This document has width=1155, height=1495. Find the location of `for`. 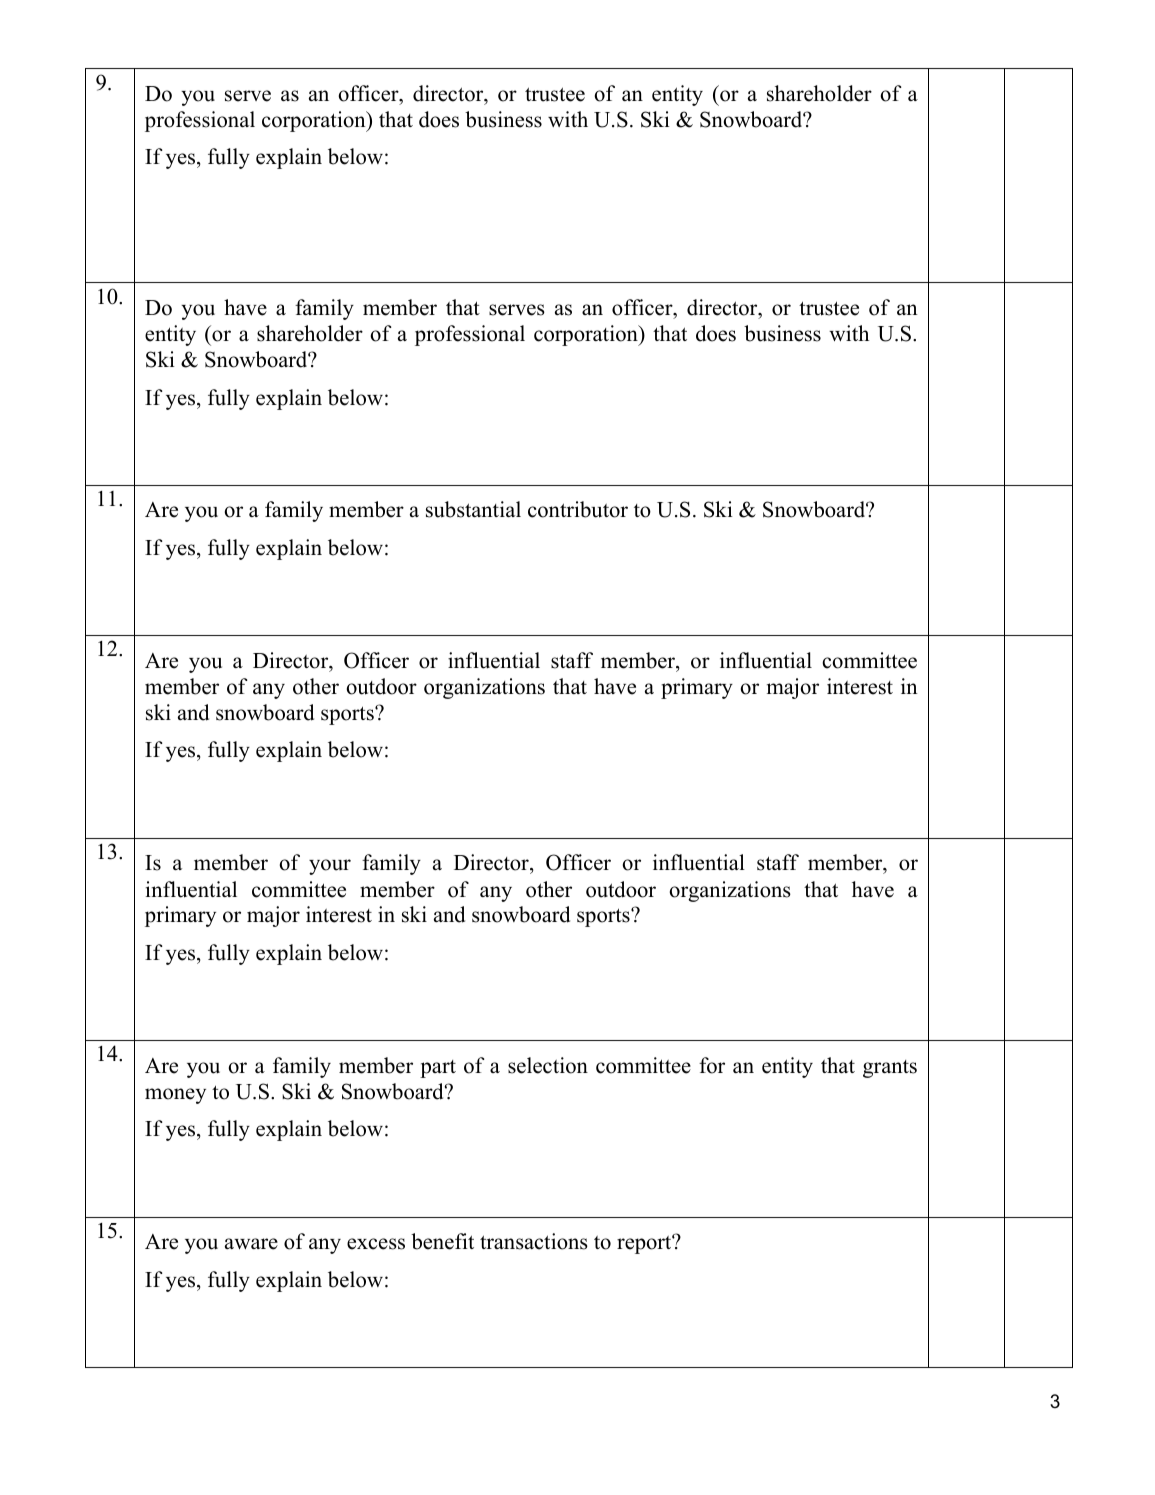

for is located at coordinates (712, 1065).
